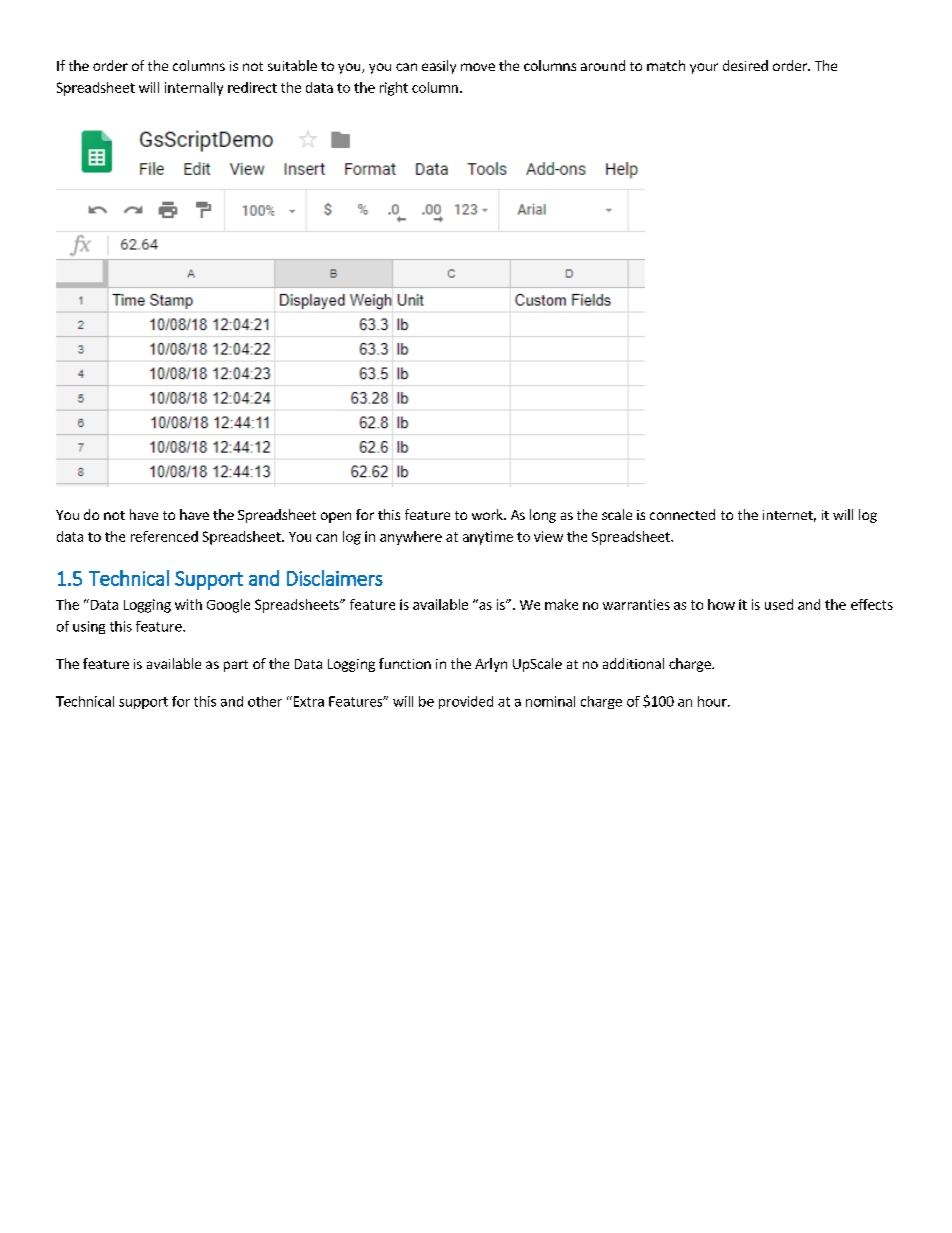 This image has height=1233, width=952. I want to click on your, so click(704, 68).
